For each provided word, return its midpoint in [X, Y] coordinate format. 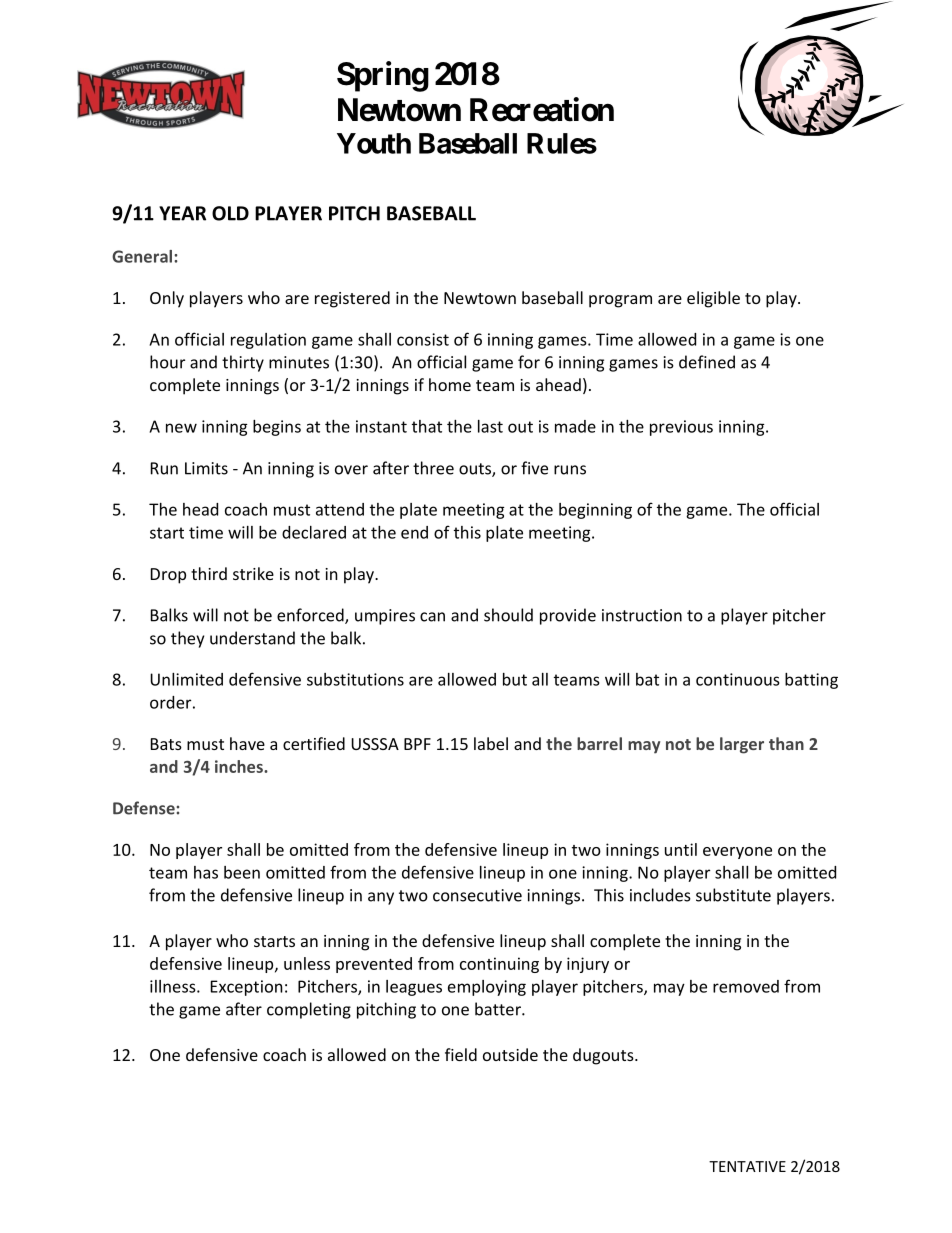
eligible [713, 299]
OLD [230, 213]
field [461, 1054]
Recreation [542, 109]
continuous [738, 679]
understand [252, 638]
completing [309, 1010]
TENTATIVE [747, 1166]
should [508, 615]
